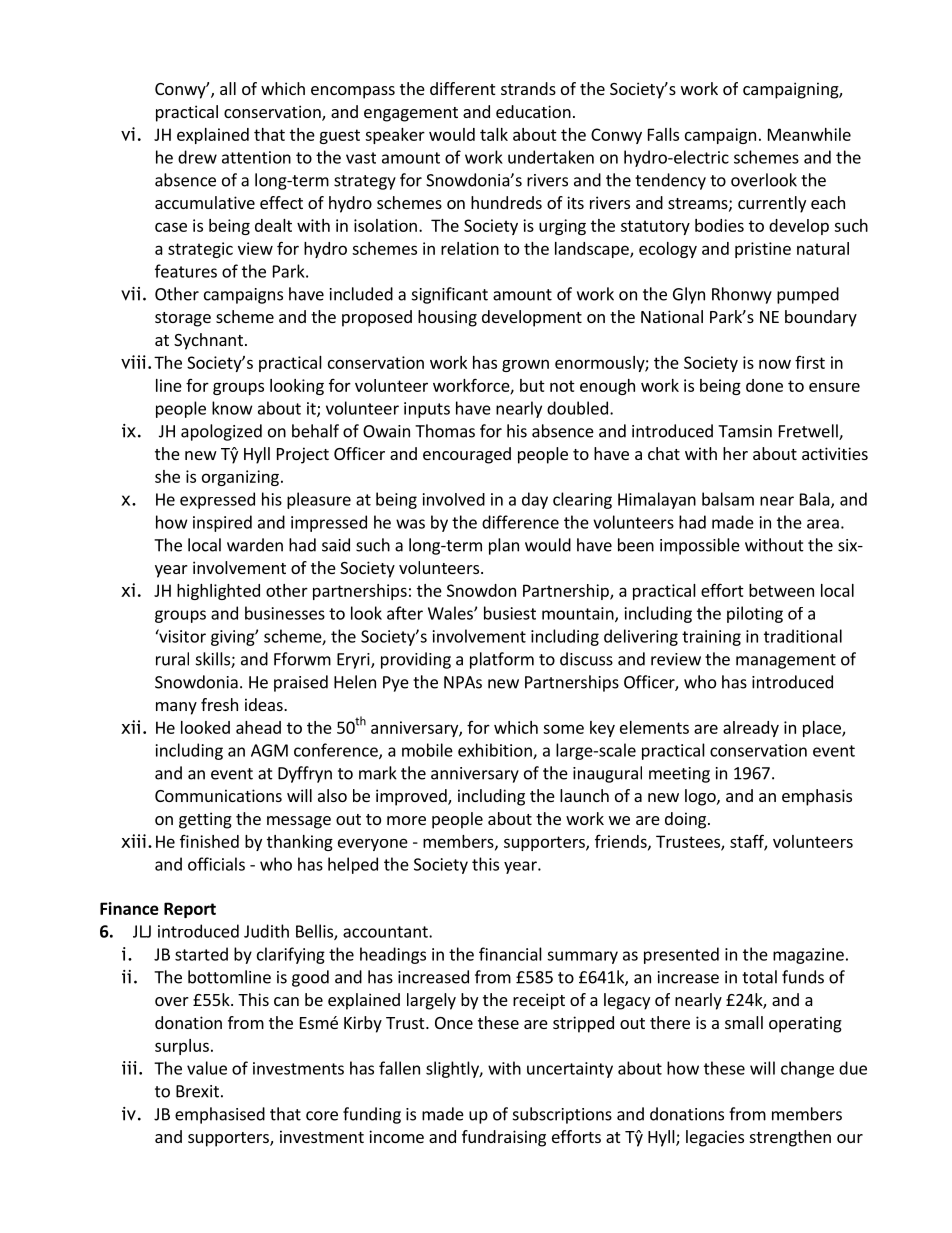 This document has width=952, height=1233. Describe the element at coordinates (809, 134) in the document. I see `Meanwhile` at that location.
